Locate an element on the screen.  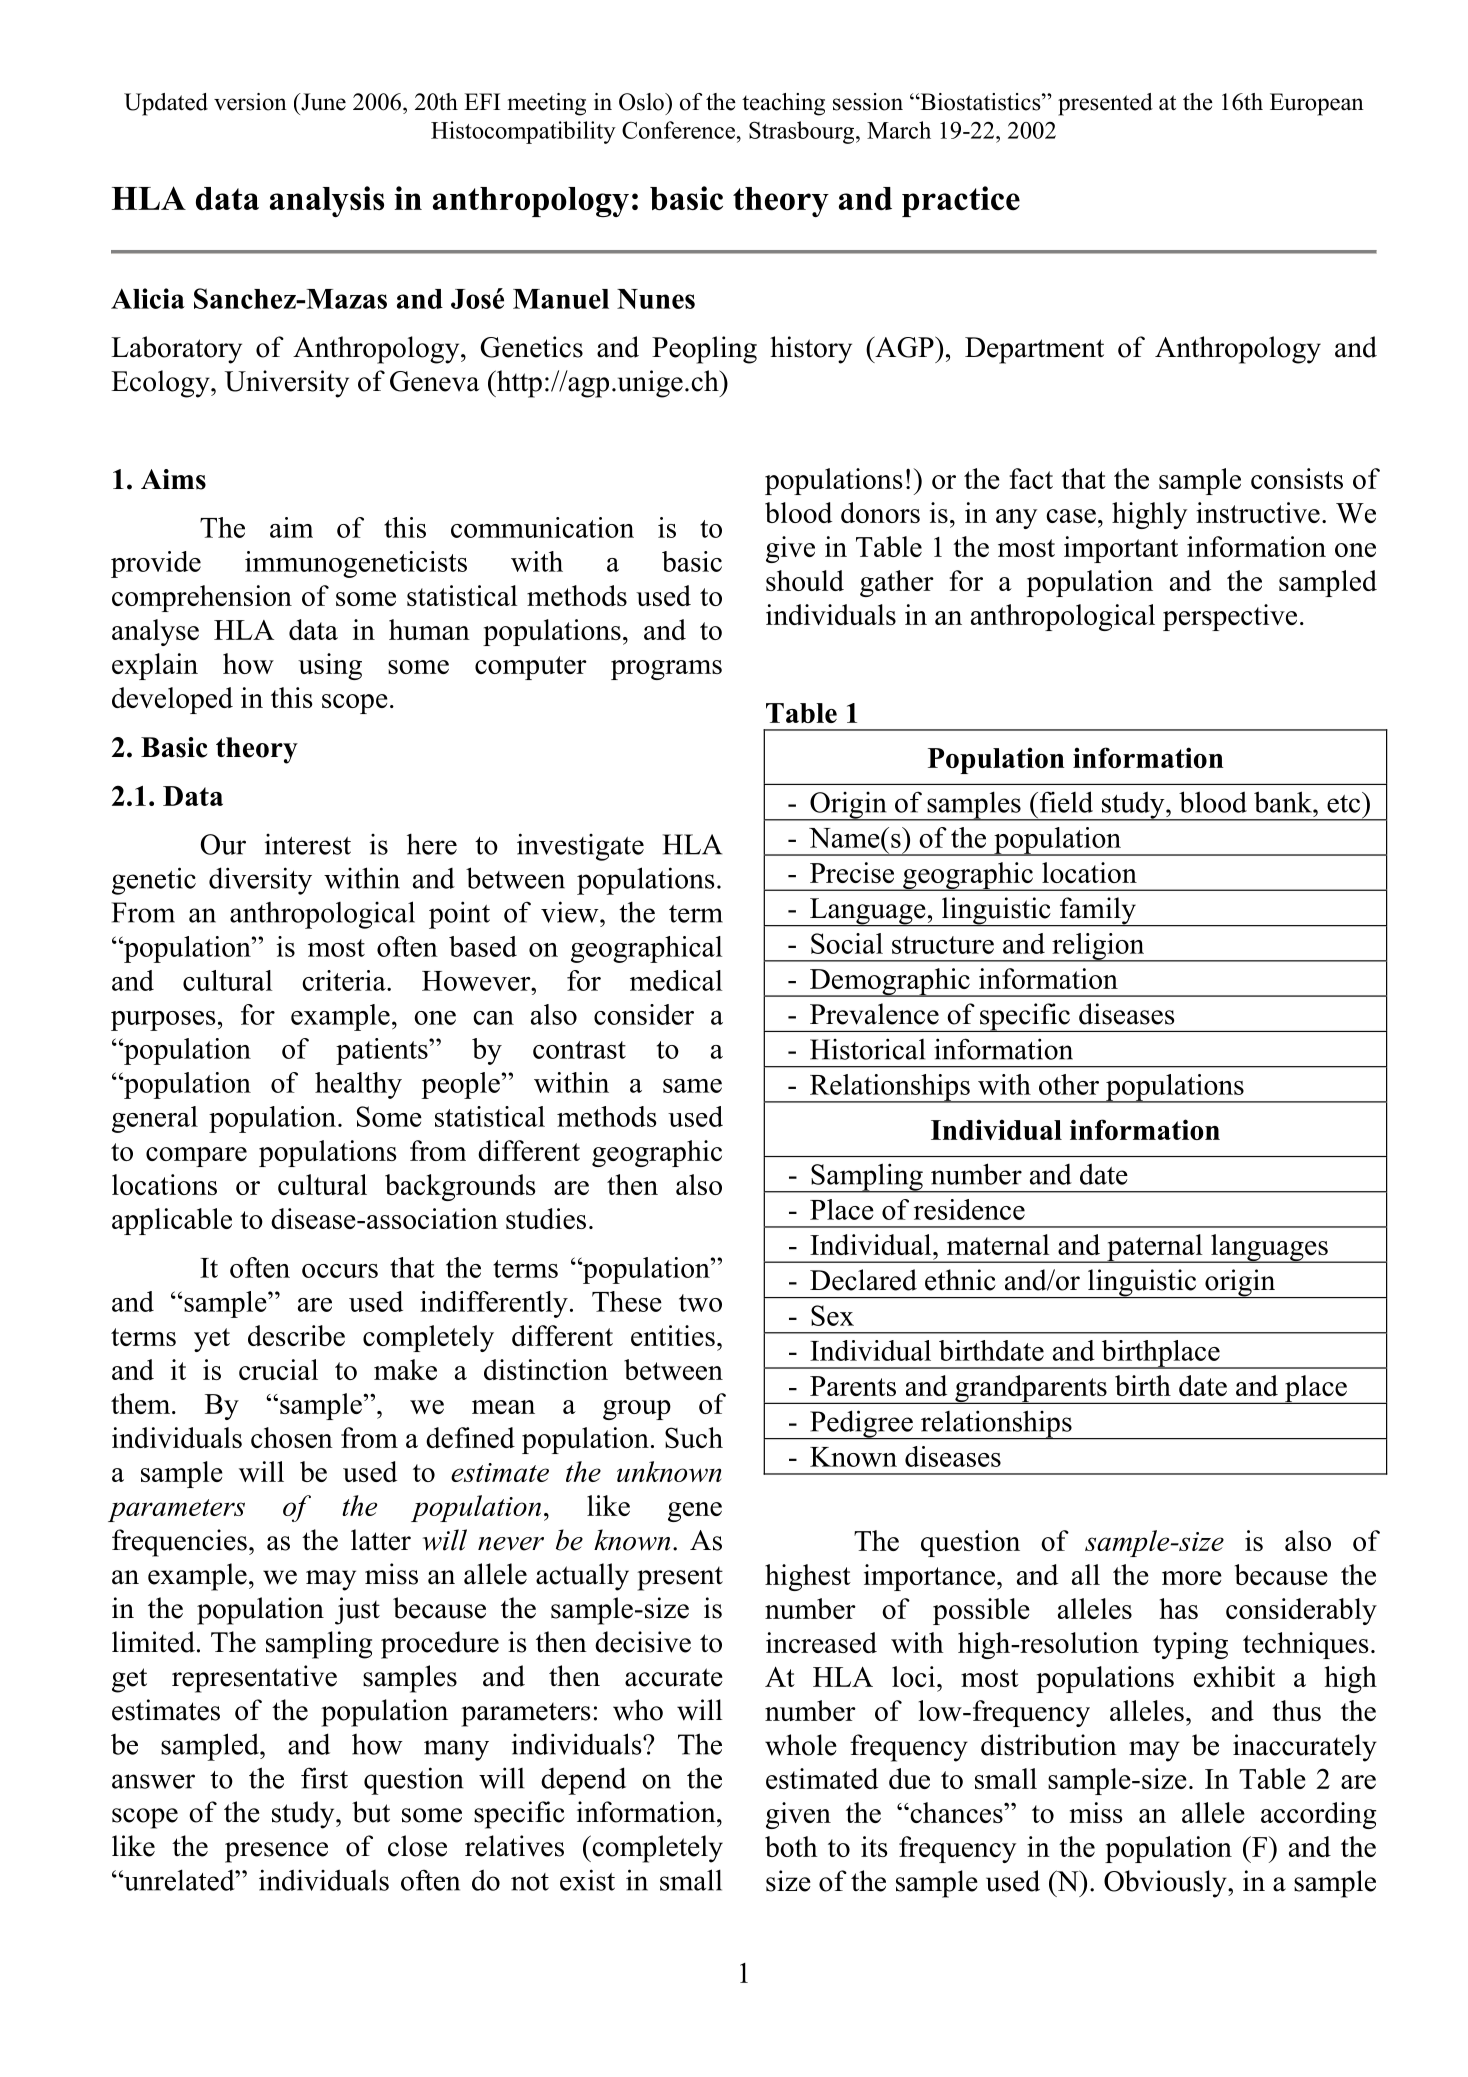
version is located at coordinates (250, 102).
